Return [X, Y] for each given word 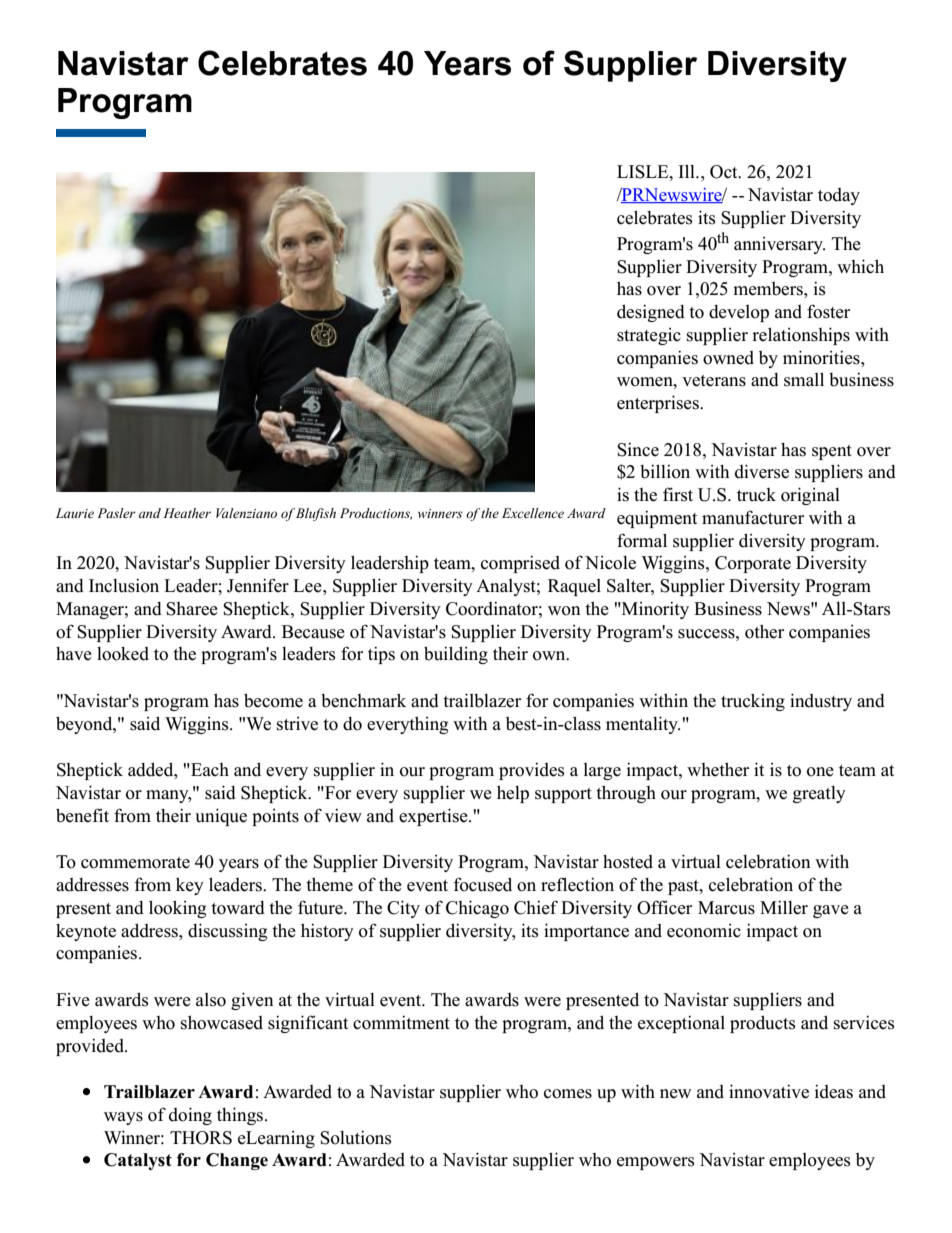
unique [221, 817]
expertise [434, 817]
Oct [725, 172]
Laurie [75, 513]
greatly [819, 794]
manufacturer [753, 517]
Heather [187, 513]
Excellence [533, 513]
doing [190, 1116]
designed [651, 313]
